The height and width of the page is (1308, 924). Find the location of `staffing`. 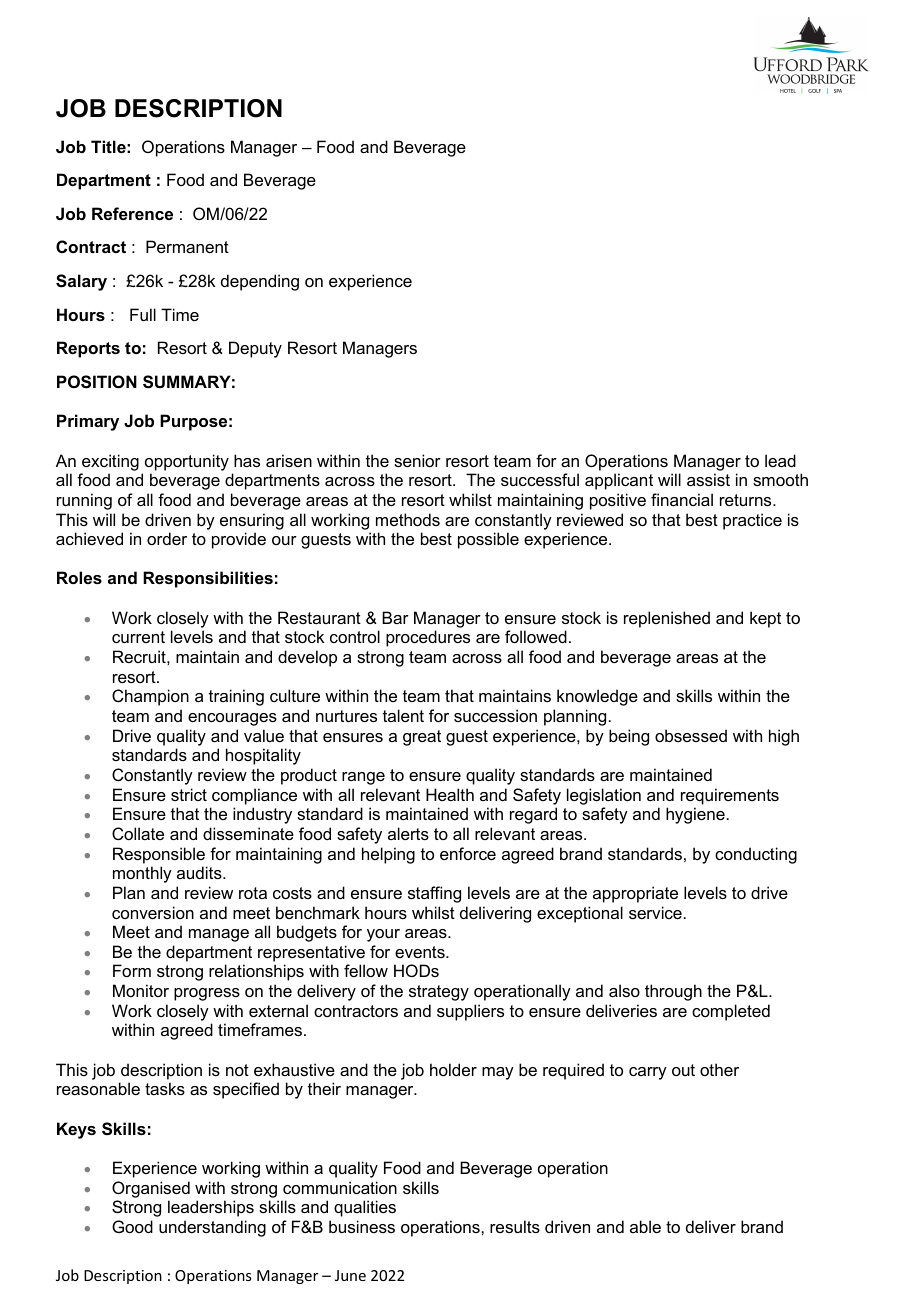

staffing is located at coordinates (434, 894).
